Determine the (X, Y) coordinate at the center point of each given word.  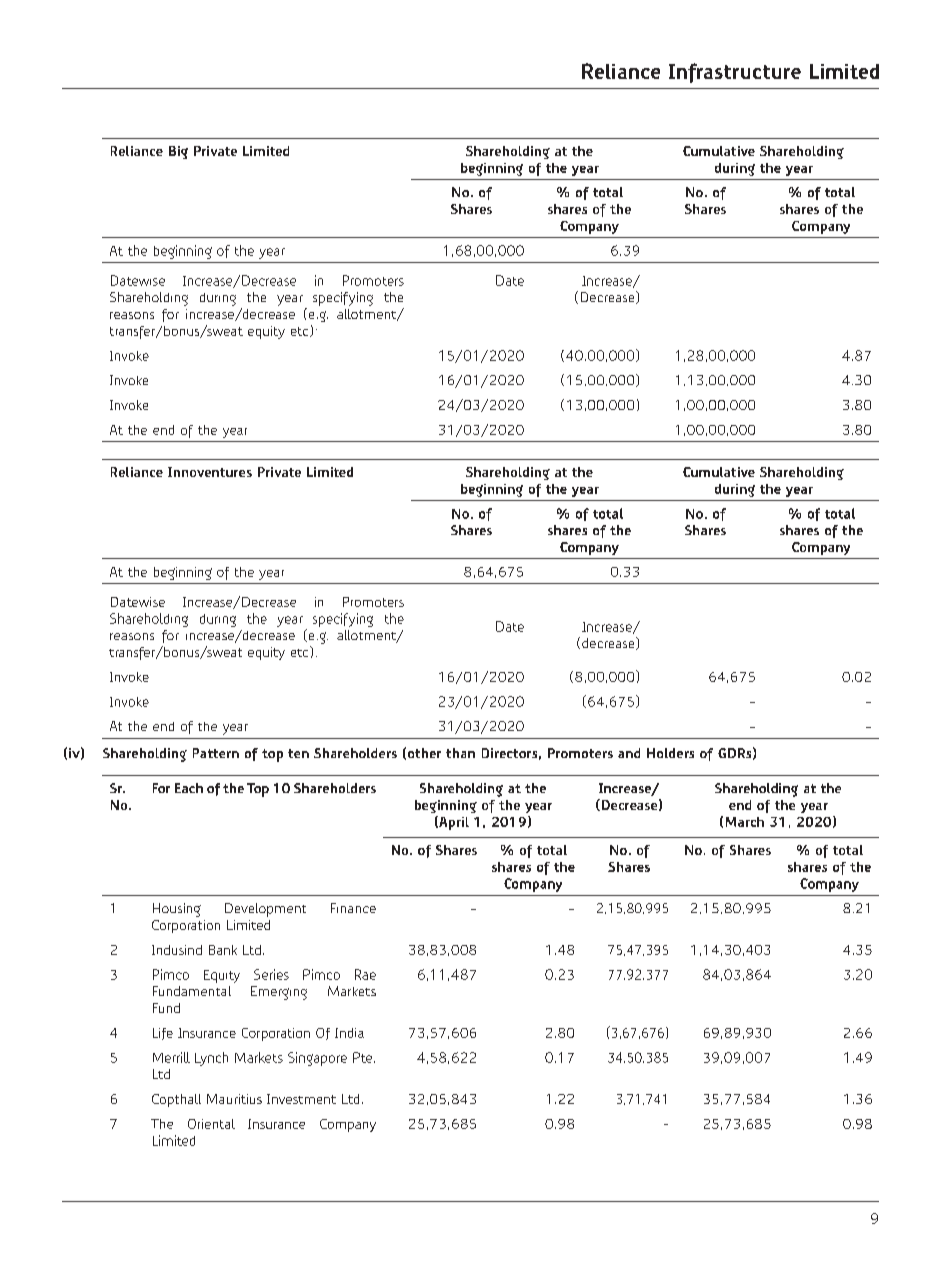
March (745, 822)
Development (265, 910)
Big (178, 152)
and (629, 753)
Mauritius (234, 1099)
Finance (353, 908)
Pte (364, 1057)
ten (298, 753)
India (349, 1033)
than (460, 753)
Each (189, 788)
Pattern (216, 753)
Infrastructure (735, 73)
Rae (365, 974)
